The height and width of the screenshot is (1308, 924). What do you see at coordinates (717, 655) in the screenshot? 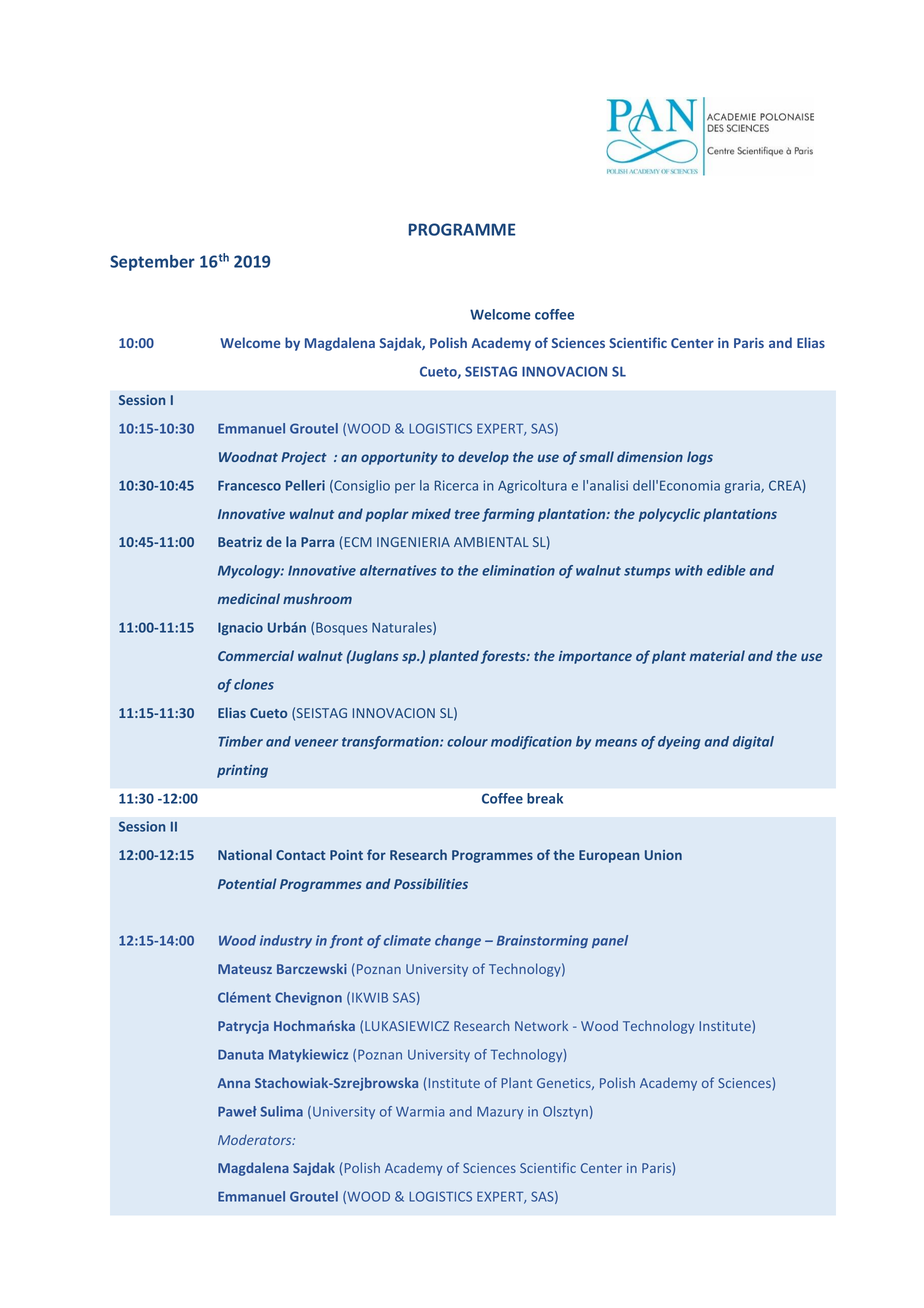
I see `material` at bounding box center [717, 655].
